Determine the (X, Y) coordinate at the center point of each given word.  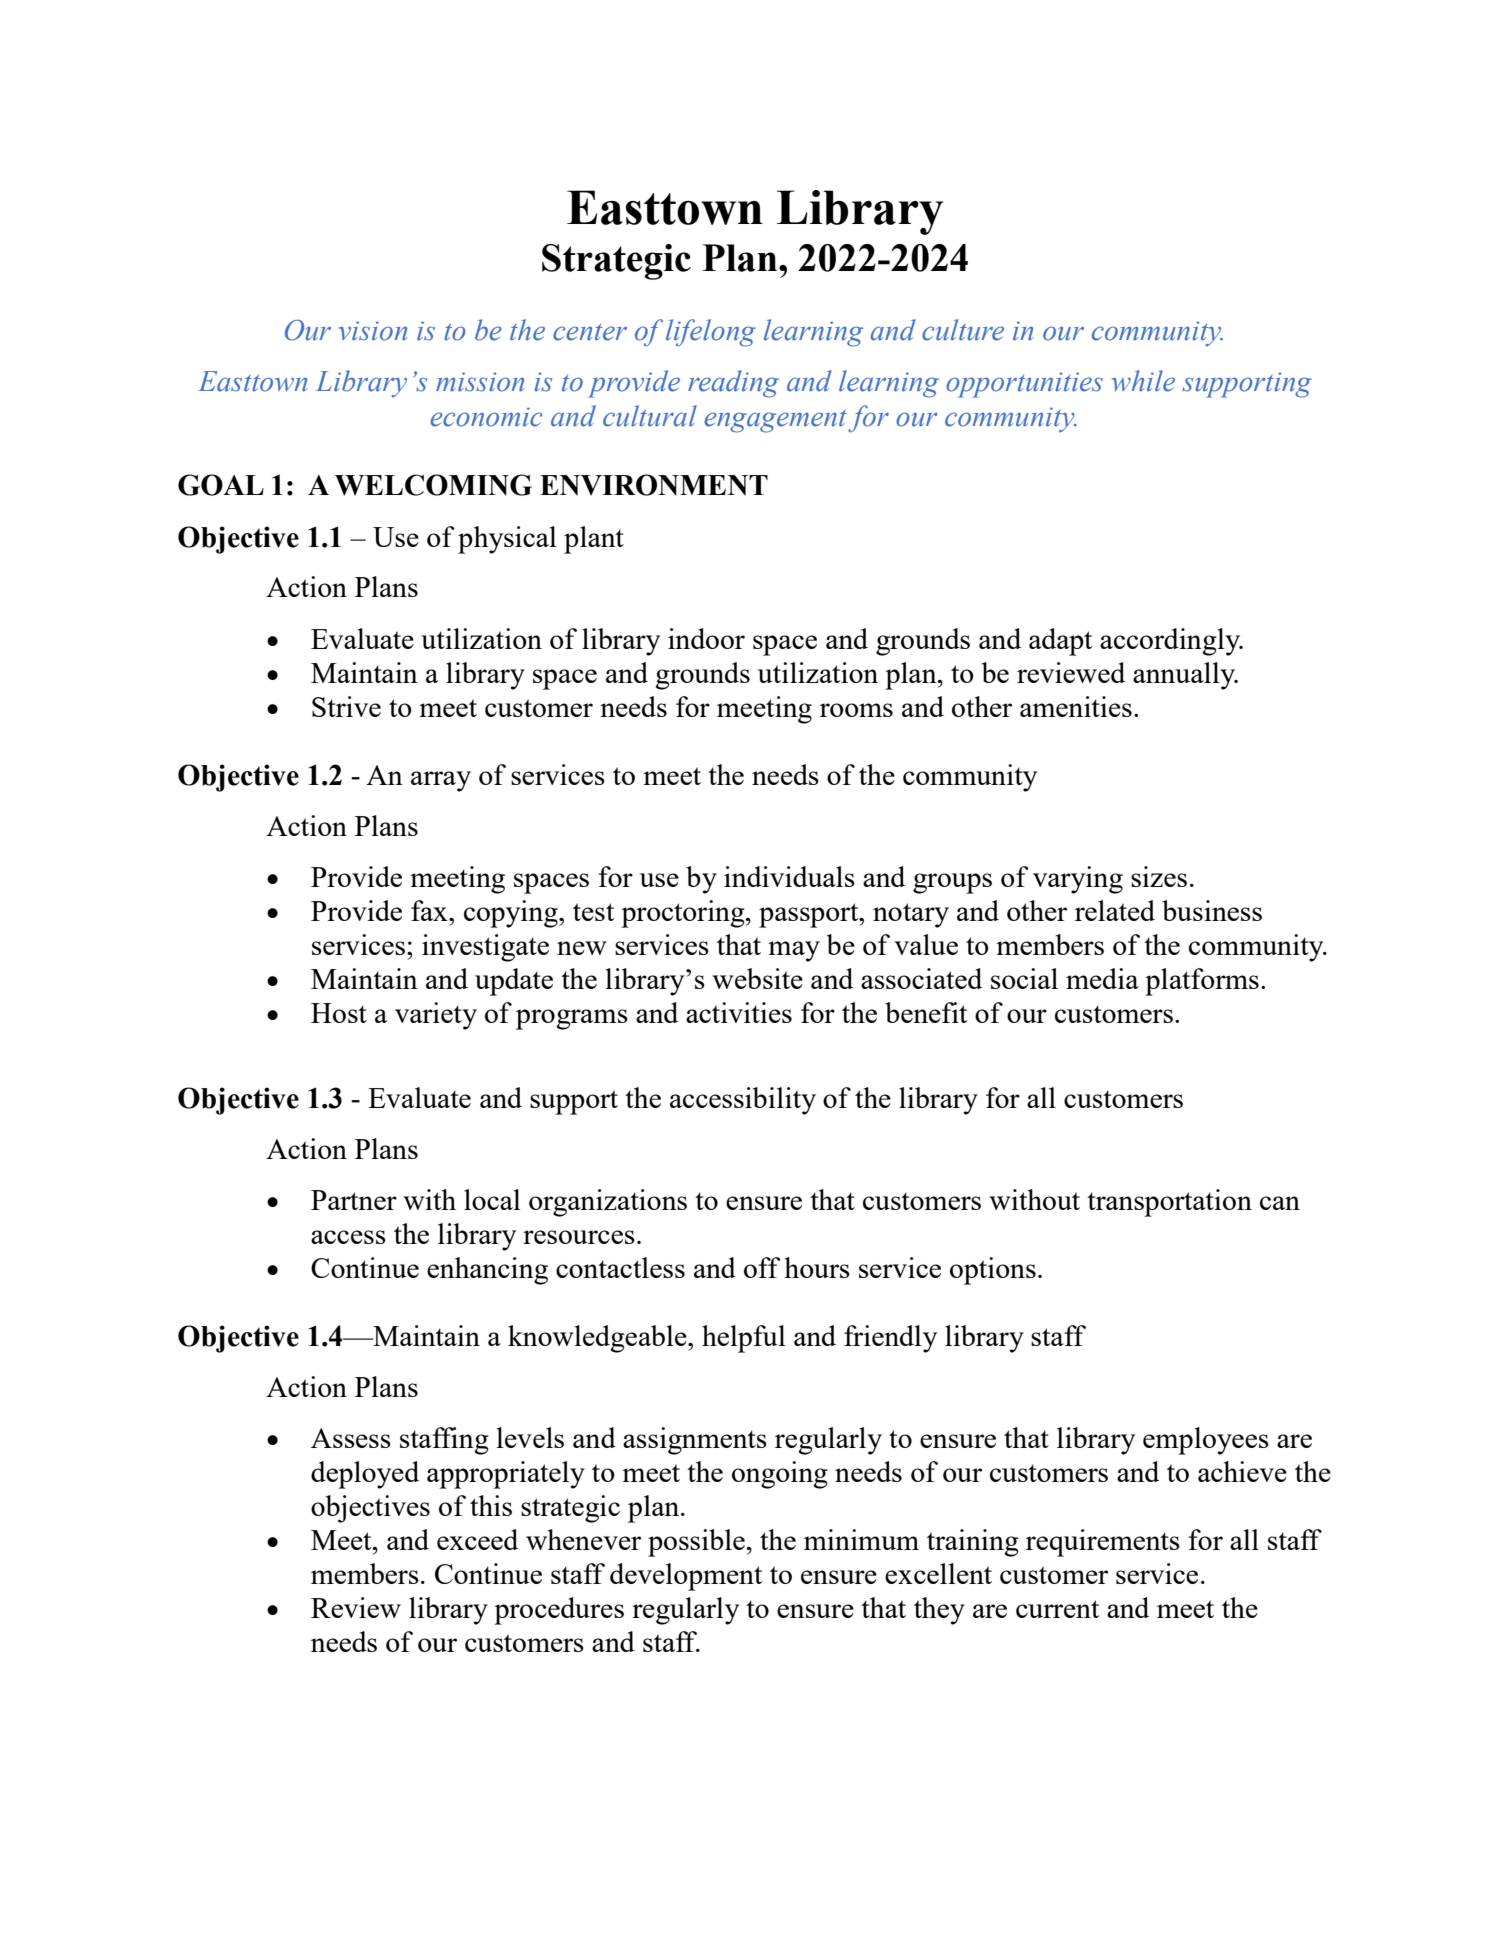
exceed (477, 1539)
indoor (706, 638)
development (686, 1577)
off (762, 1267)
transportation (1169, 1203)
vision (373, 331)
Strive (346, 706)
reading (733, 384)
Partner (354, 1200)
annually (1185, 676)
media (1102, 978)
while (1143, 381)
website (757, 978)
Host (339, 1013)
